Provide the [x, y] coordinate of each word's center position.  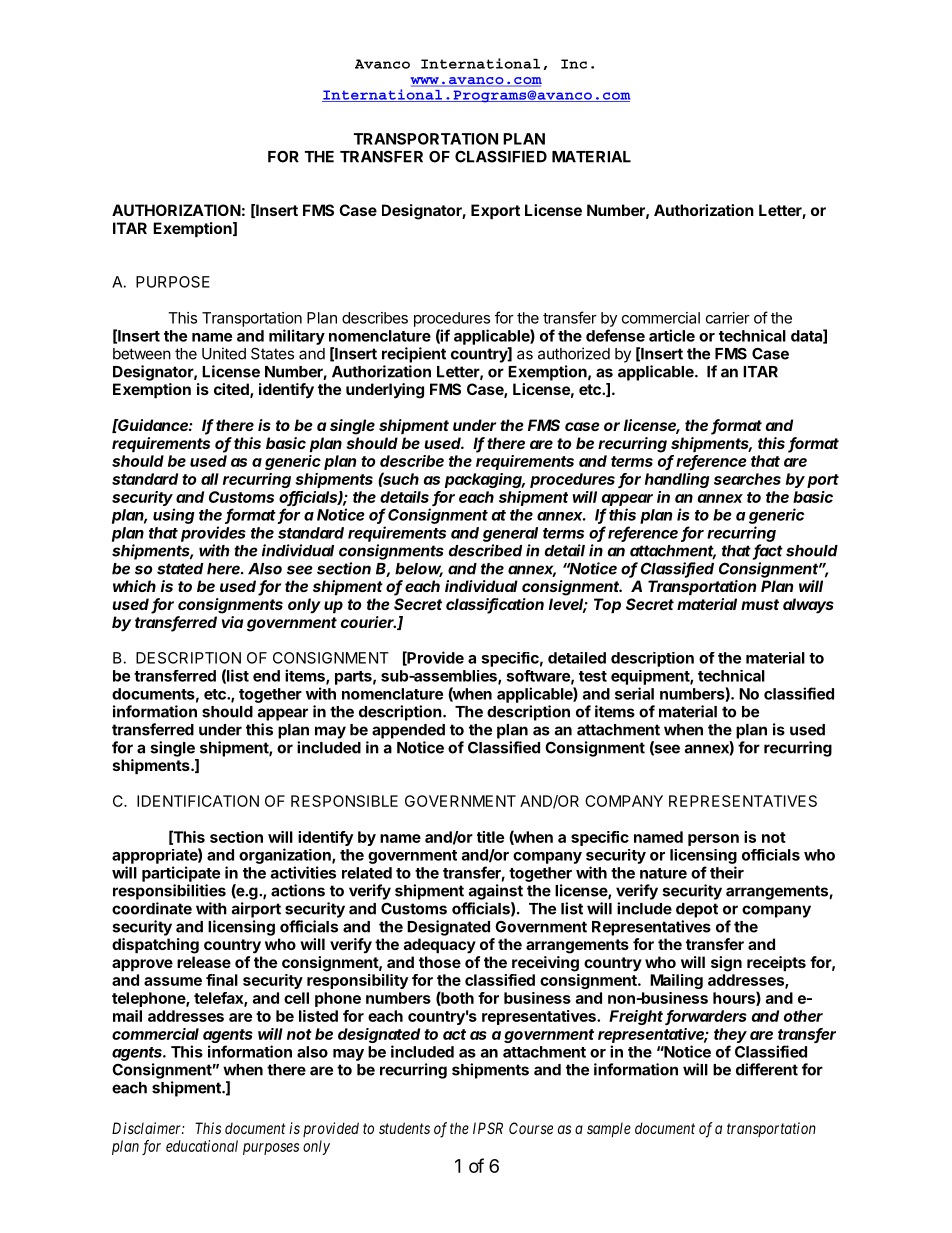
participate [181, 874]
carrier [728, 318]
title [490, 837]
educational [202, 1146]
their [727, 872]
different [767, 1069]
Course [531, 1128]
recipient [414, 355]
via [232, 622]
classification [495, 605]
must [760, 604]
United [224, 353]
